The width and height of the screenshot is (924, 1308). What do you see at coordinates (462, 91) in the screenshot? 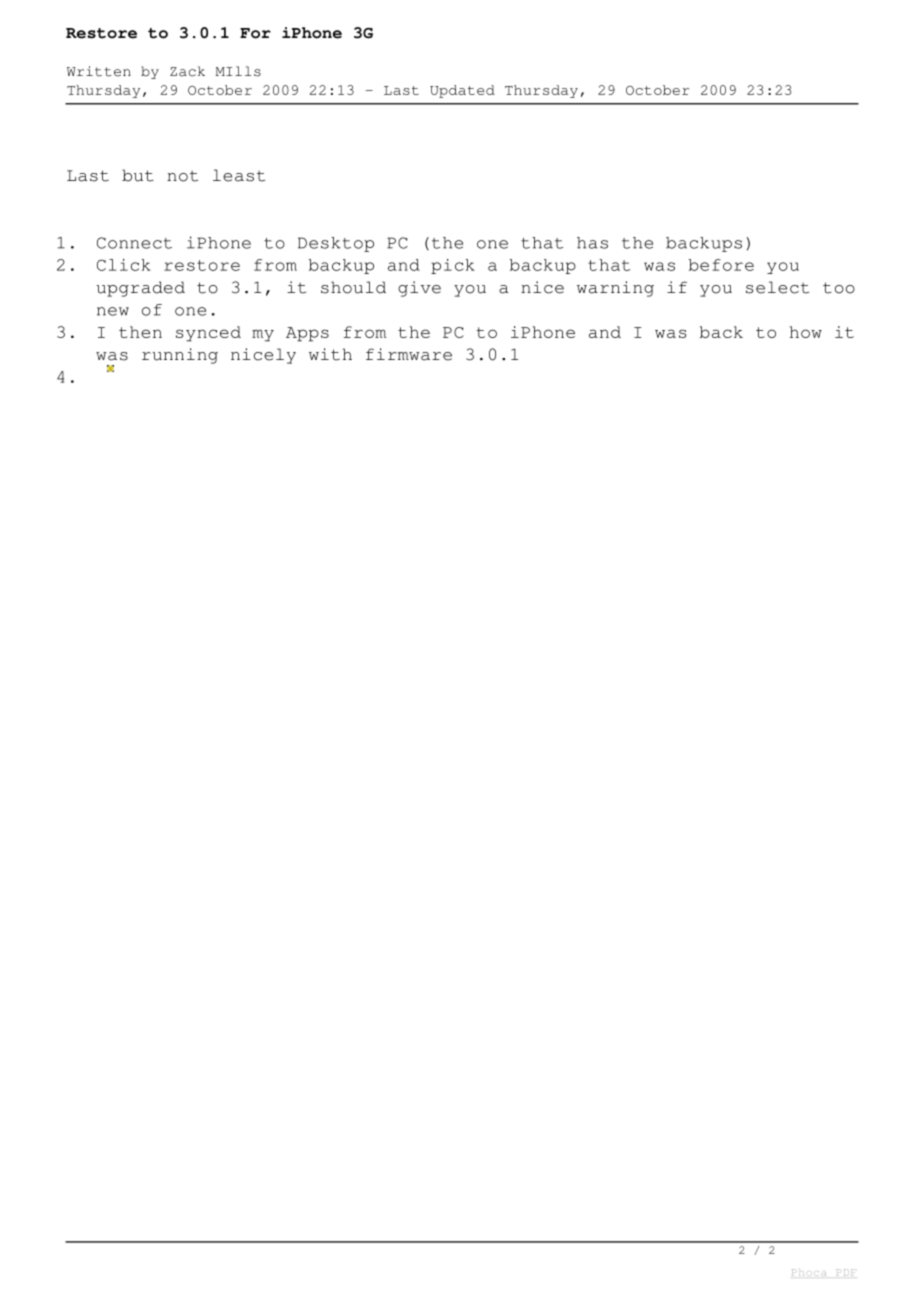
I see `Updated` at bounding box center [462, 91].
